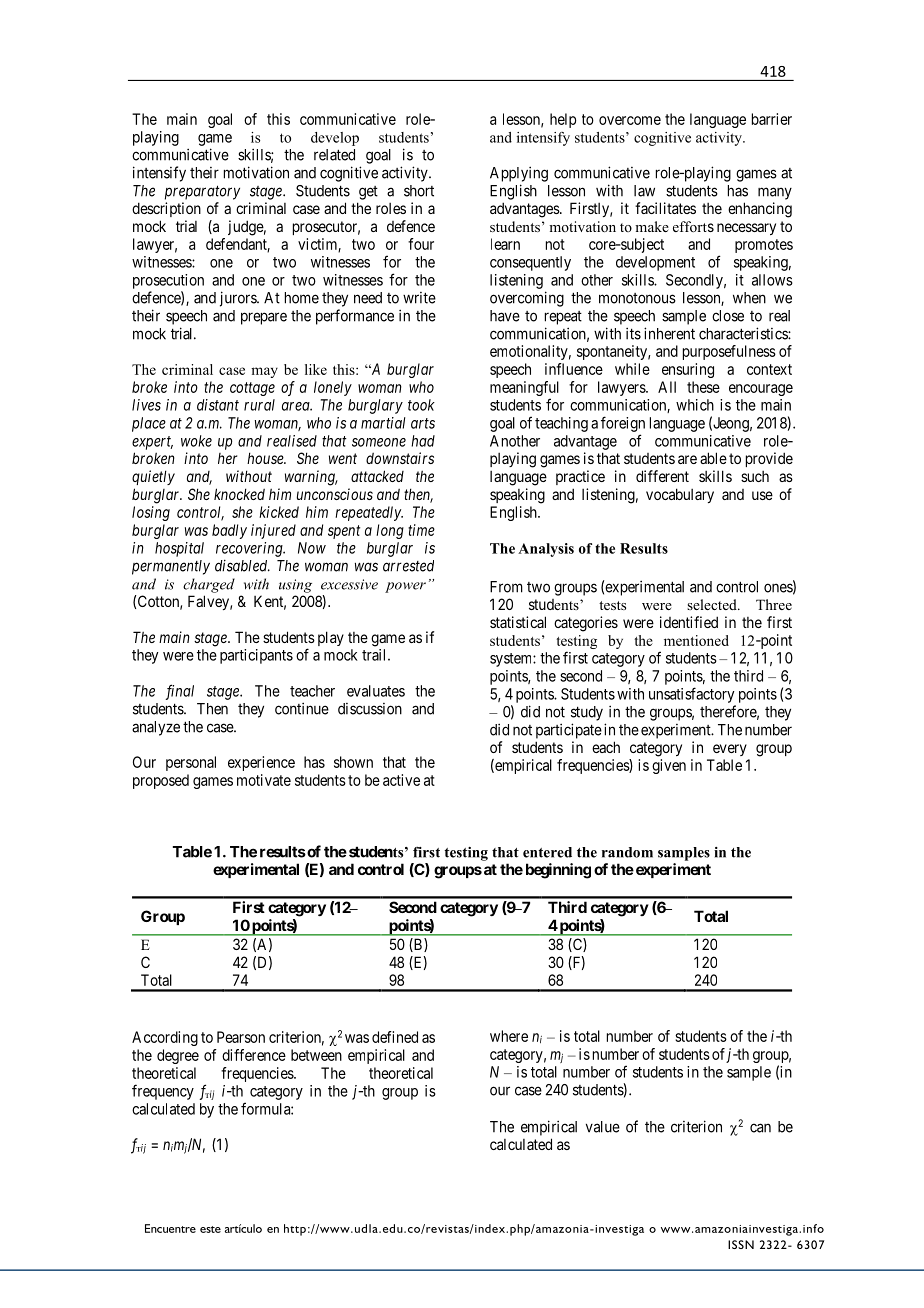 The height and width of the image is (1308, 924). I want to click on short, so click(419, 191).
